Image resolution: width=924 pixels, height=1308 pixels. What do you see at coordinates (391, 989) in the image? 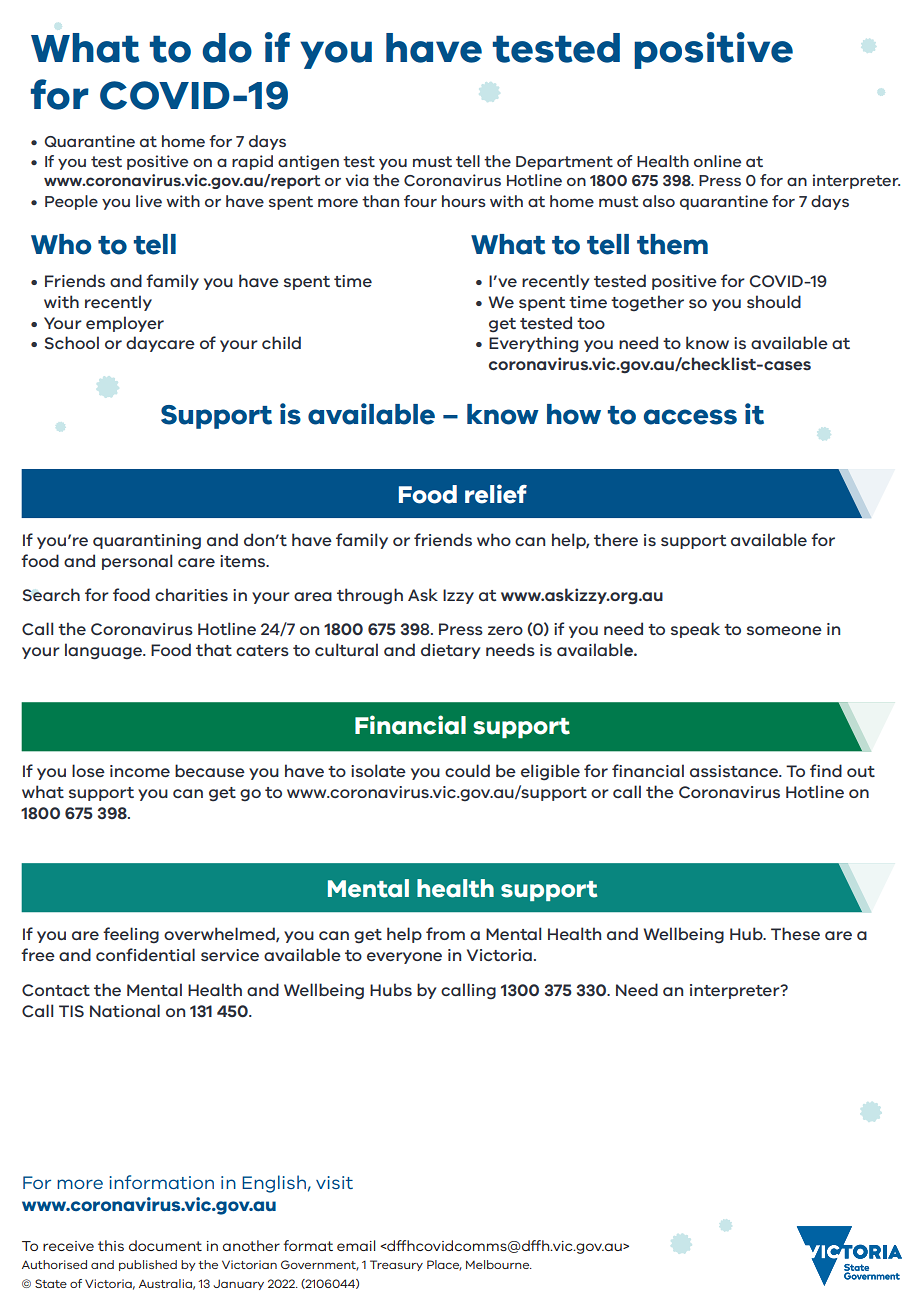
I see `Hubs` at bounding box center [391, 989].
